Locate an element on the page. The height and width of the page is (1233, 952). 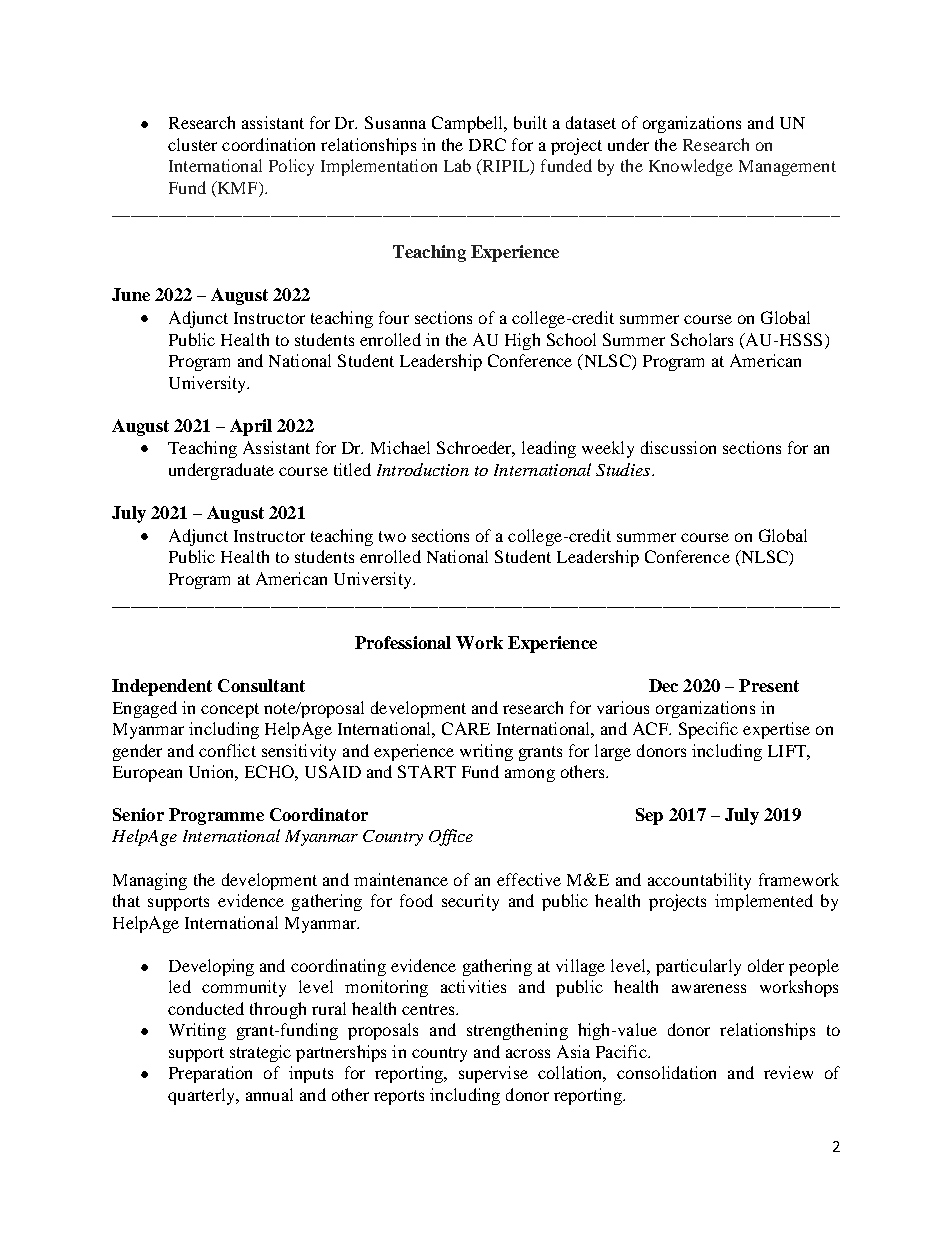
Professional is located at coordinates (403, 642).
